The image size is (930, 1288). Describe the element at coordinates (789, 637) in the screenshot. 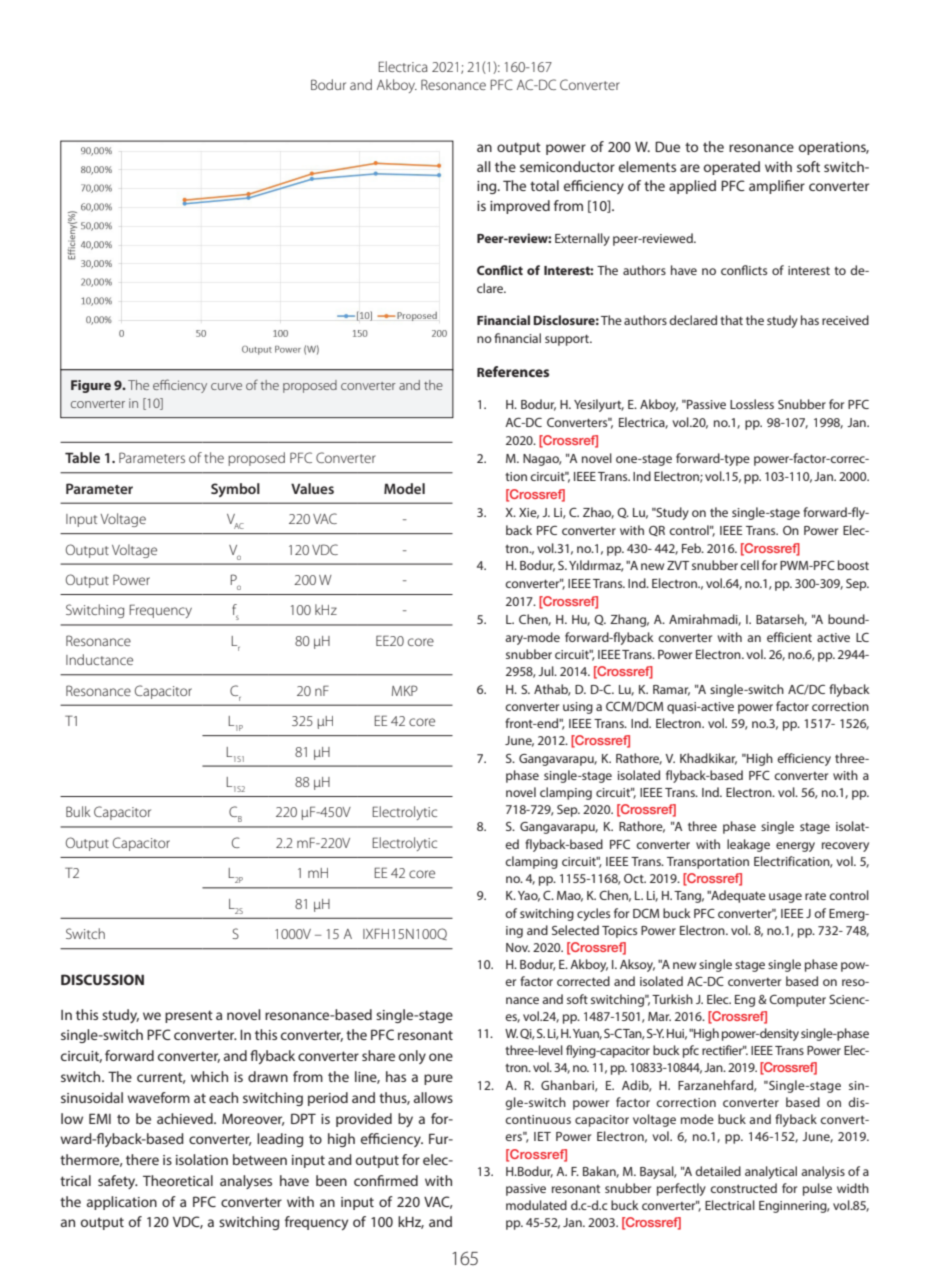

I see `efficient` at that location.
